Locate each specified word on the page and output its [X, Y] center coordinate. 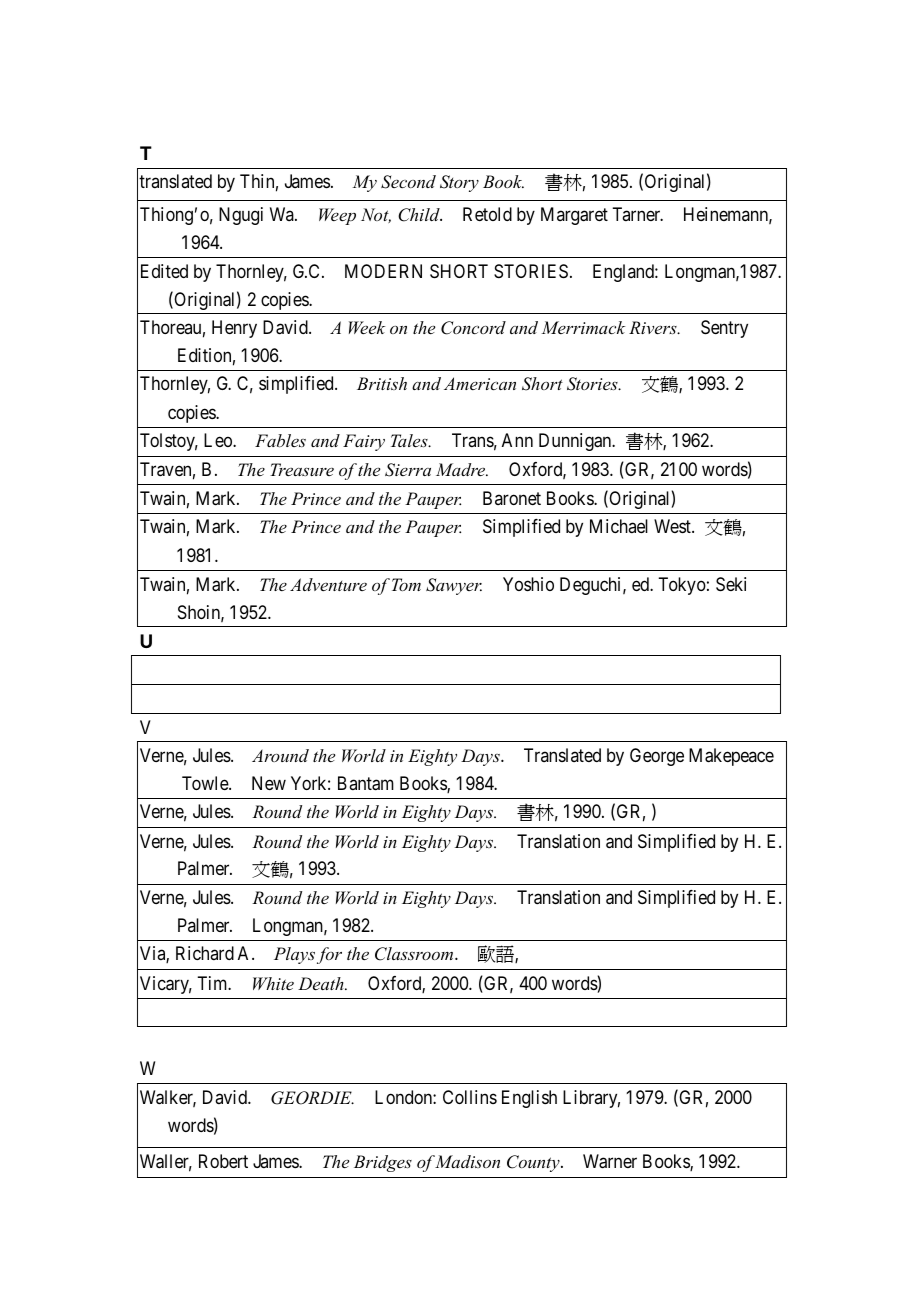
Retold [487, 214]
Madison [467, 1161]
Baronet [512, 498]
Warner [610, 1161]
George [657, 757]
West [673, 526]
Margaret [574, 216]
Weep [337, 216]
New [269, 783]
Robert [223, 1161]
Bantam [366, 783]
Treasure [302, 469]
